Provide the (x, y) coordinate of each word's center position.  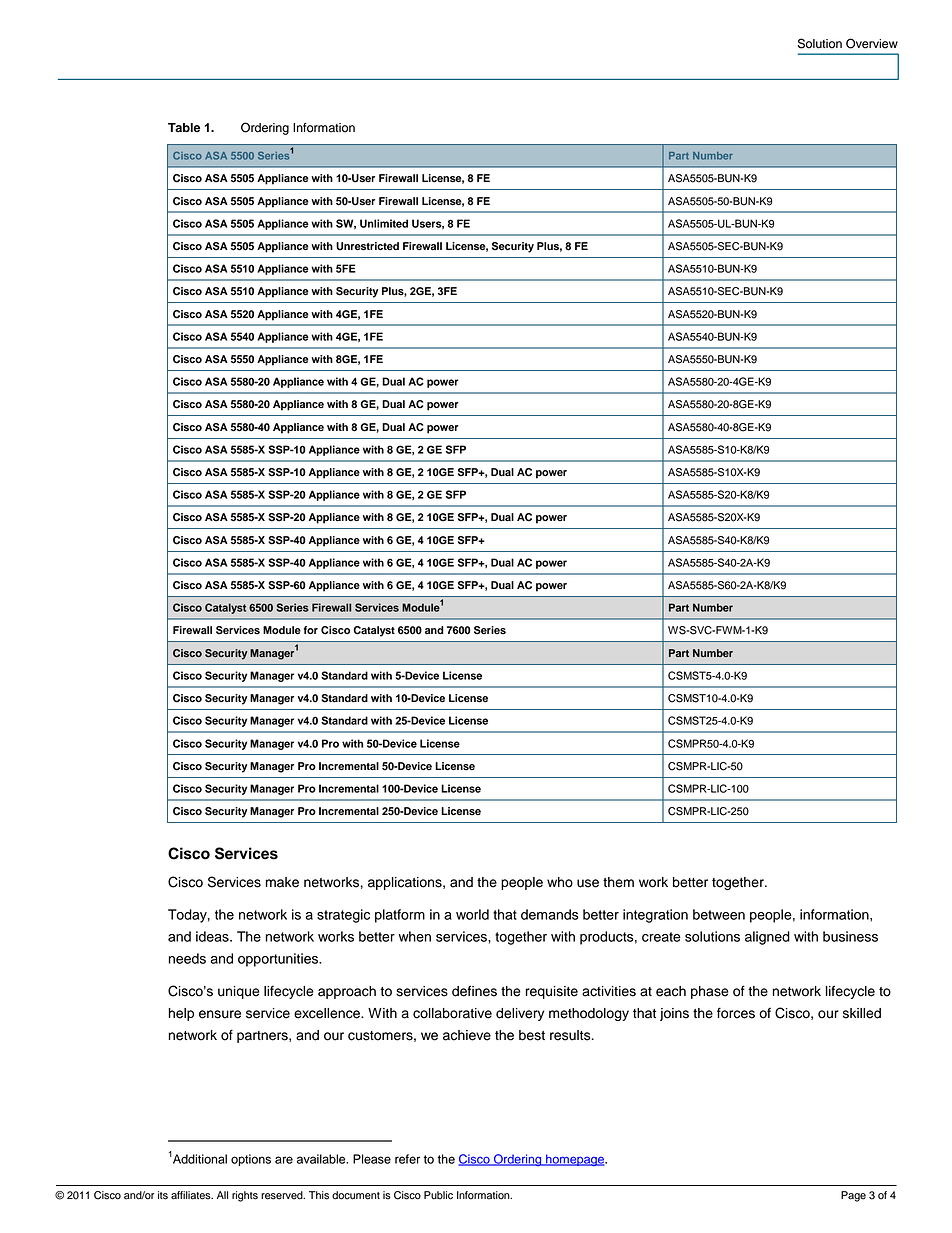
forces (736, 1013)
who (560, 882)
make (282, 882)
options (251, 1160)
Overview (872, 43)
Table (184, 127)
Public (438, 1195)
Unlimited (384, 223)
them (618, 882)
